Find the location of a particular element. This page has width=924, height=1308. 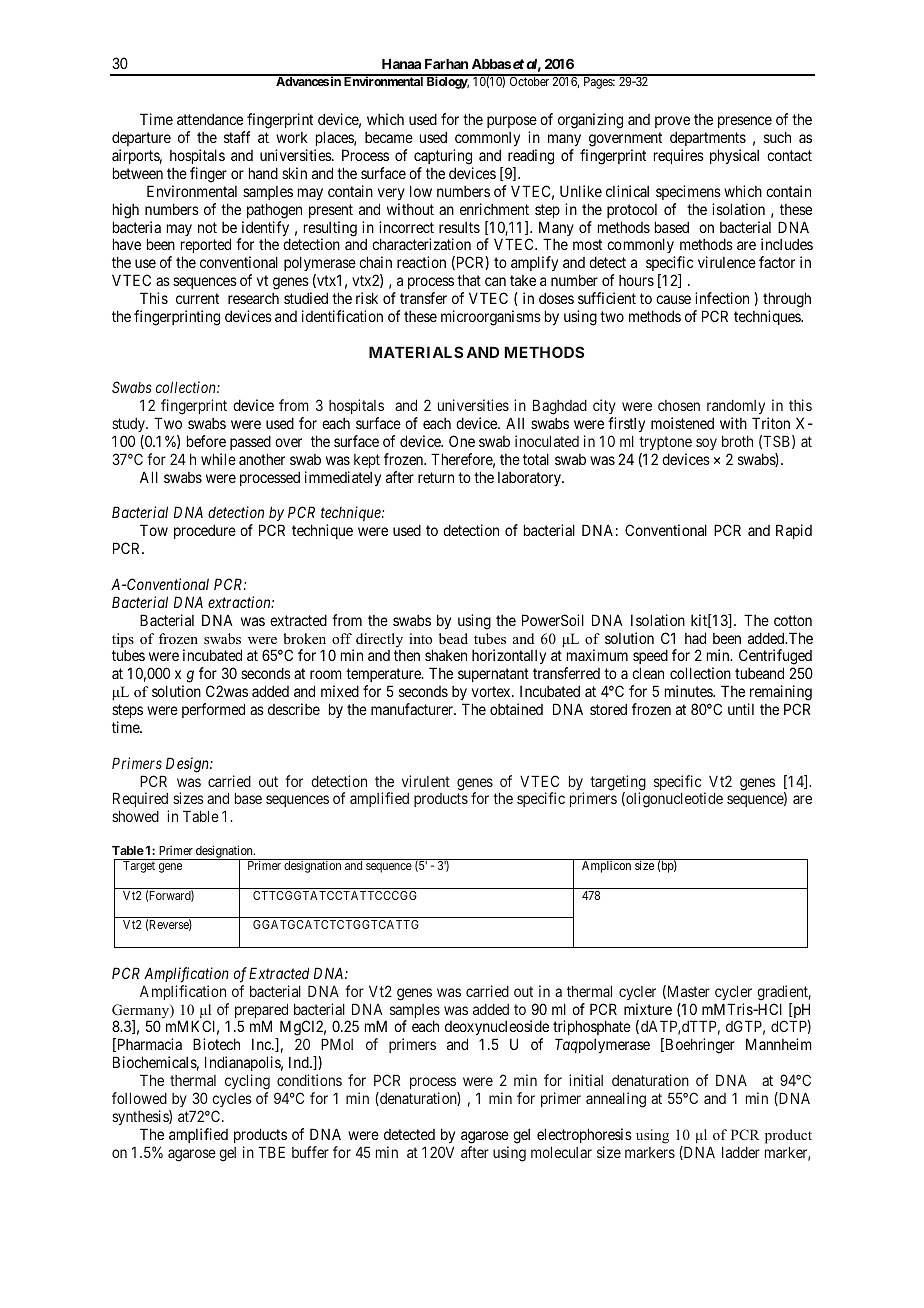

bead is located at coordinates (453, 638).
